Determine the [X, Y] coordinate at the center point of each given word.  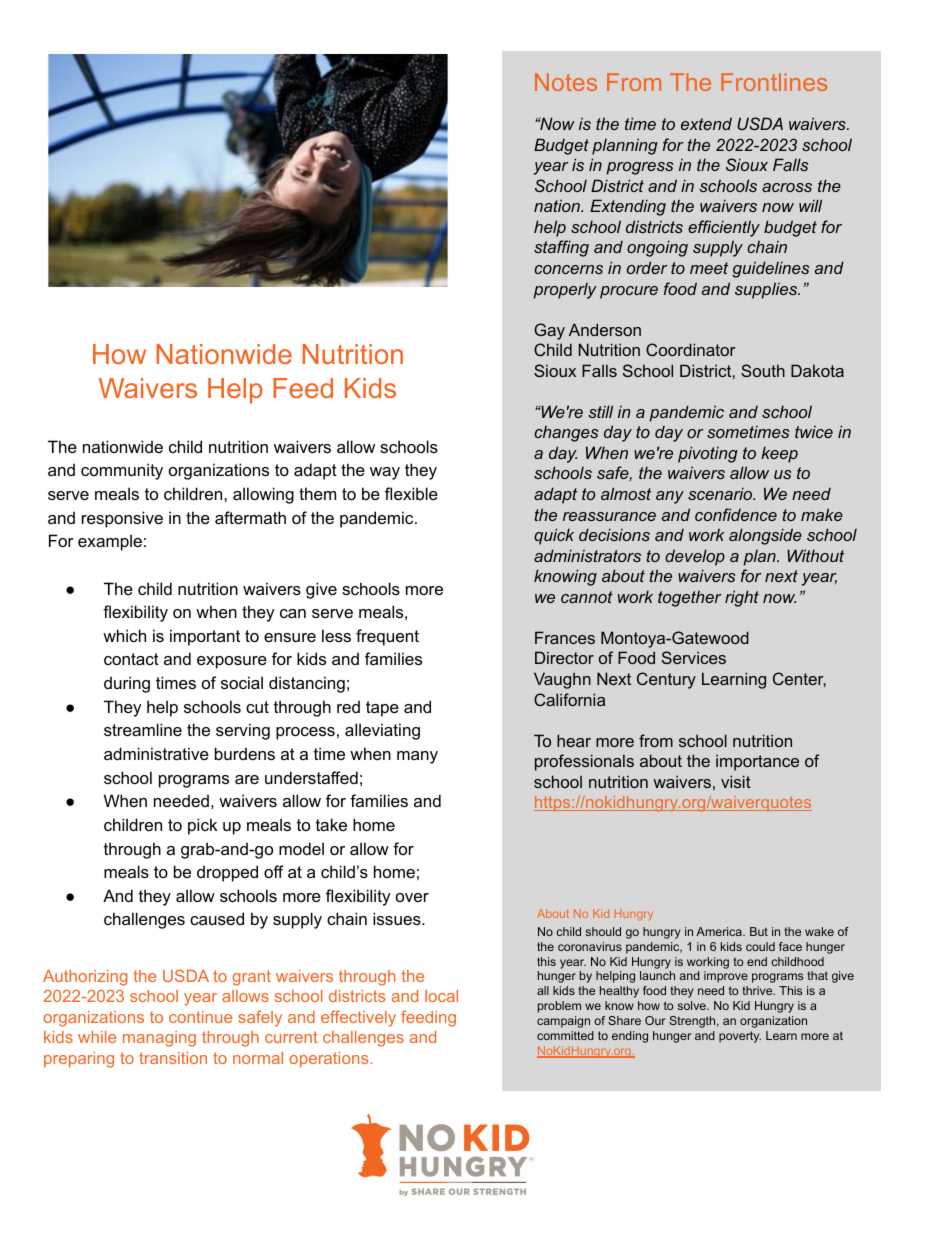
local [441, 996]
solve [693, 1005]
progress [639, 168]
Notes [566, 82]
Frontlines [774, 82]
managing [159, 1039]
